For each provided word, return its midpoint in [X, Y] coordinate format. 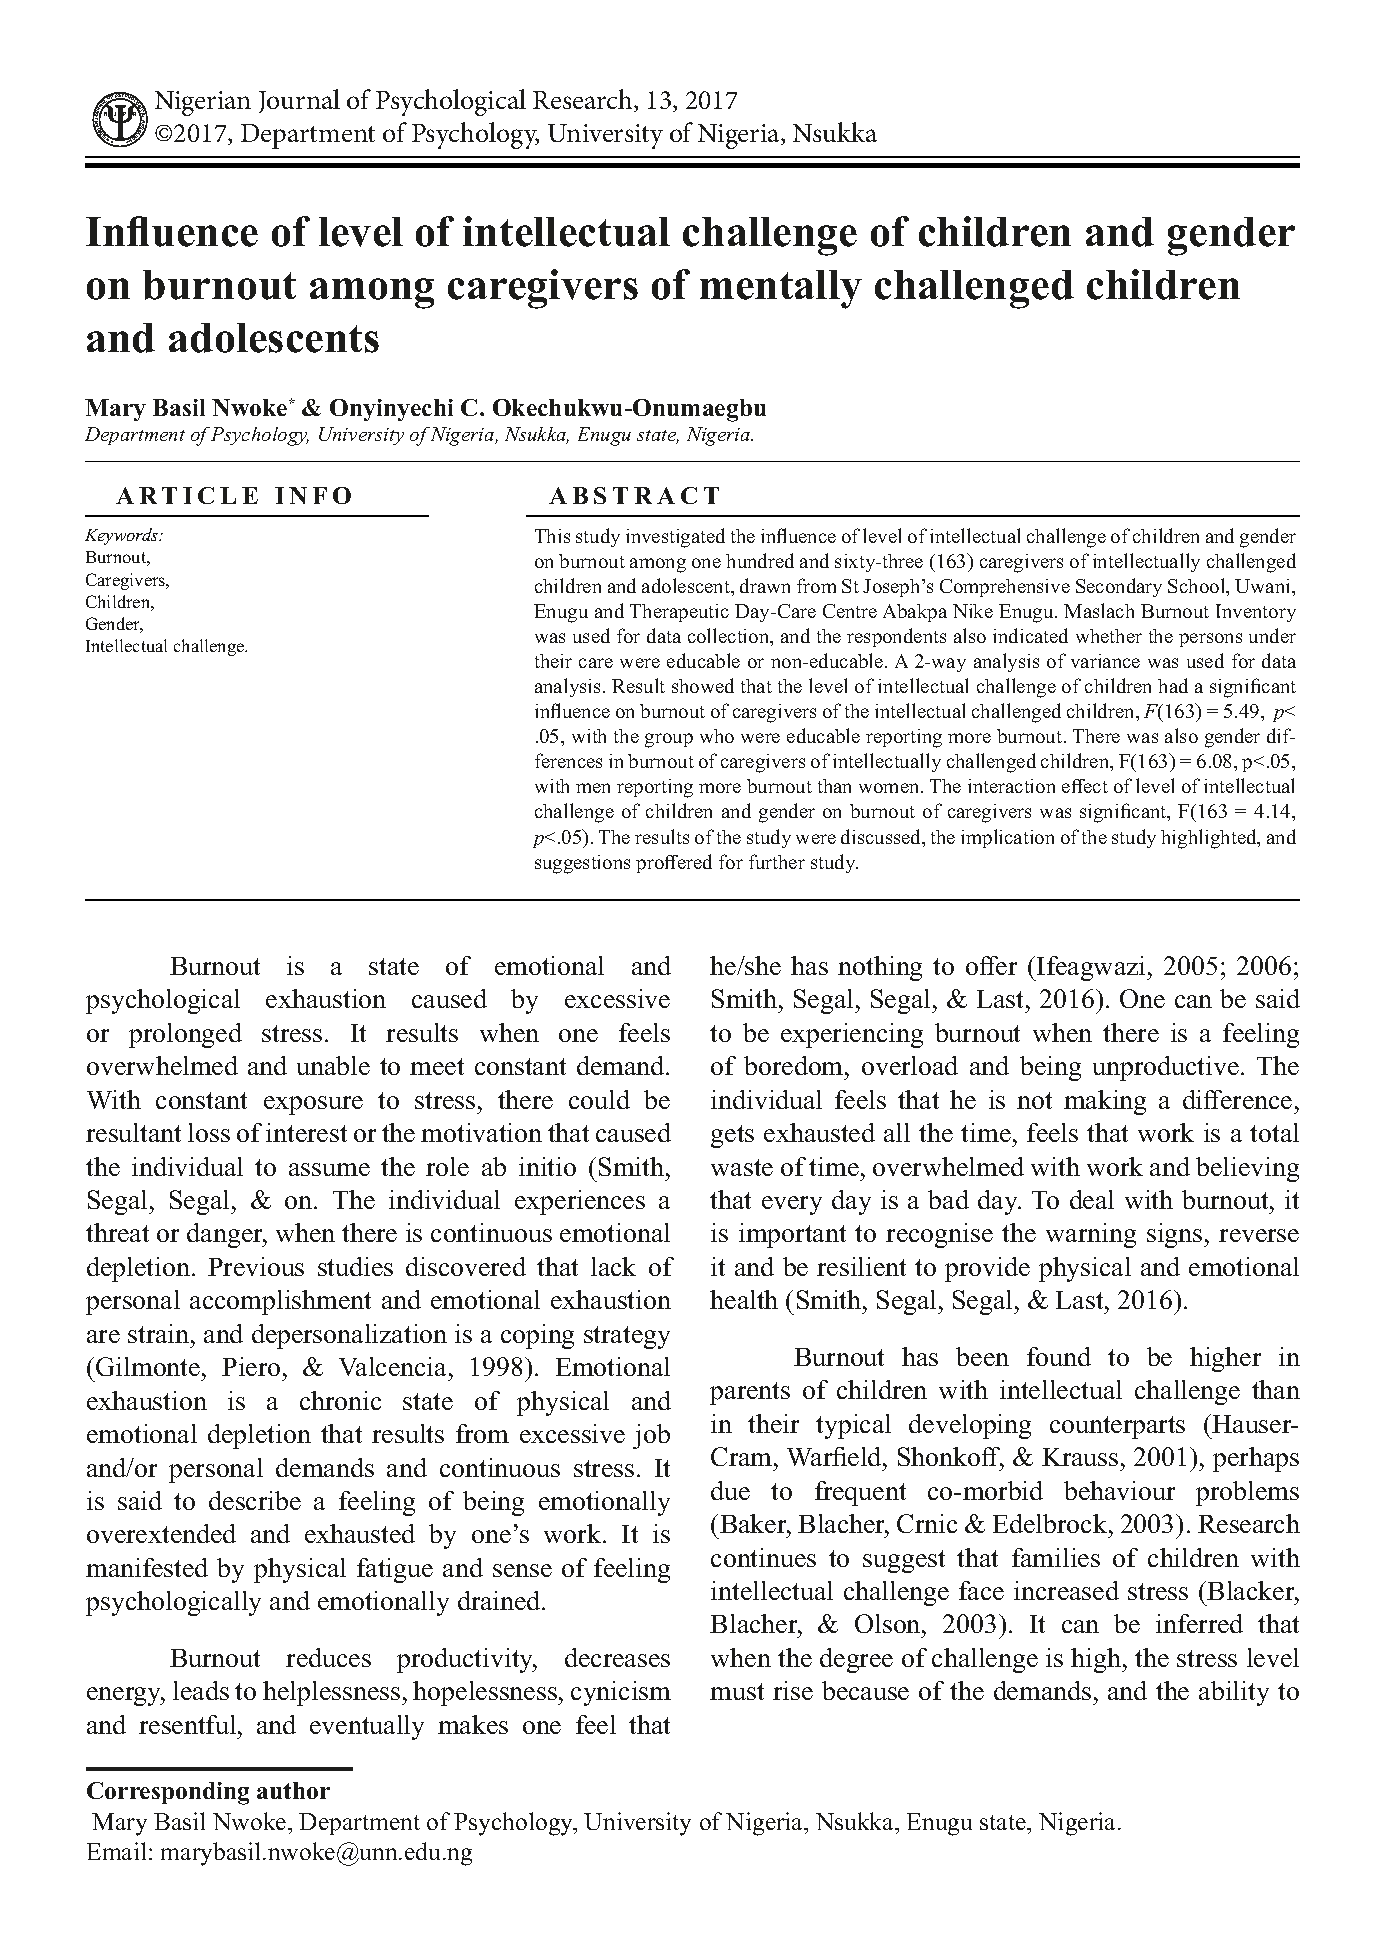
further [777, 861]
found [1059, 1356]
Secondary [1119, 587]
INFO [313, 495]
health [744, 1299]
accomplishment [280, 1302]
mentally [781, 289]
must [737, 1691]
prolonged [185, 1035]
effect [1085, 786]
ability [1234, 1693]
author [293, 1790]
